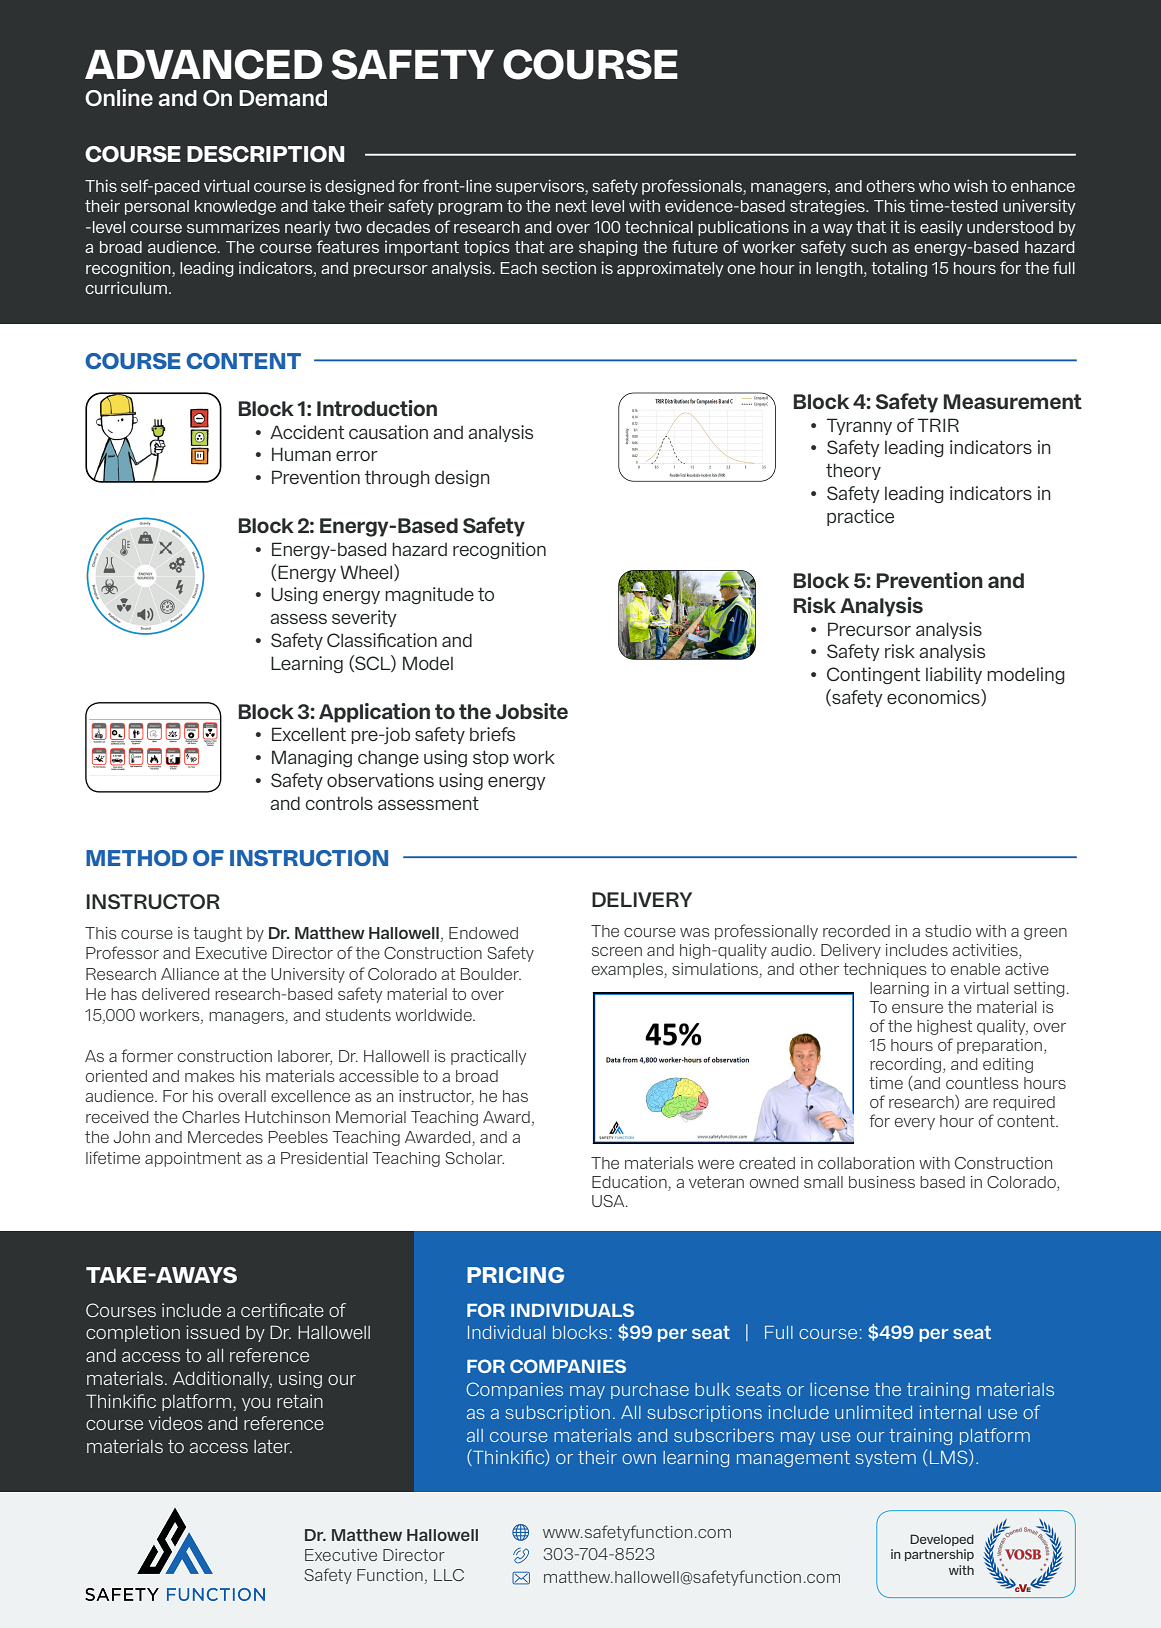 The width and height of the image is (1161, 1628). Describe the element at coordinates (429, 595) in the image. I see `magnitude` at that location.
